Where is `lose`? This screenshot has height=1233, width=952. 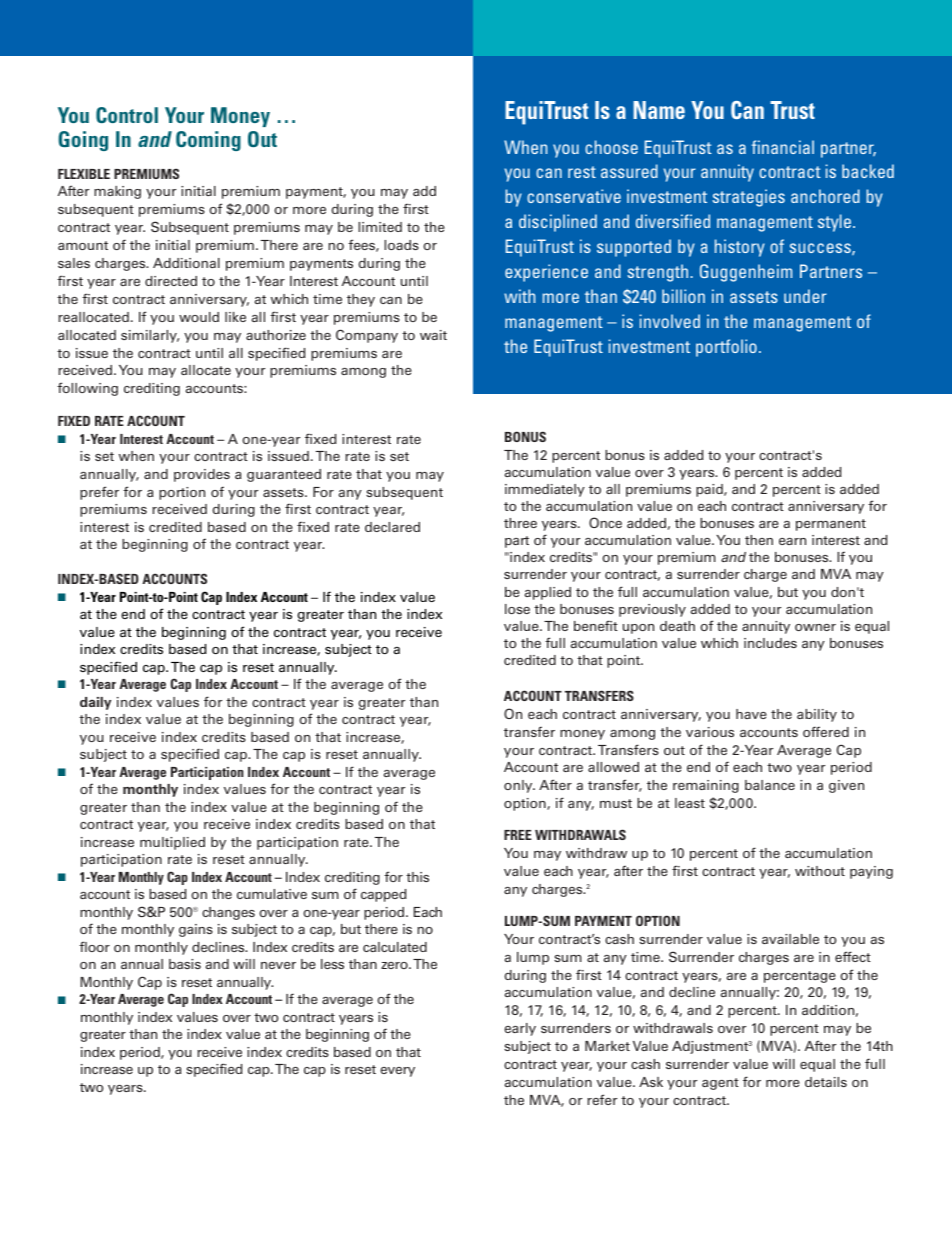
lose is located at coordinates (517, 609).
